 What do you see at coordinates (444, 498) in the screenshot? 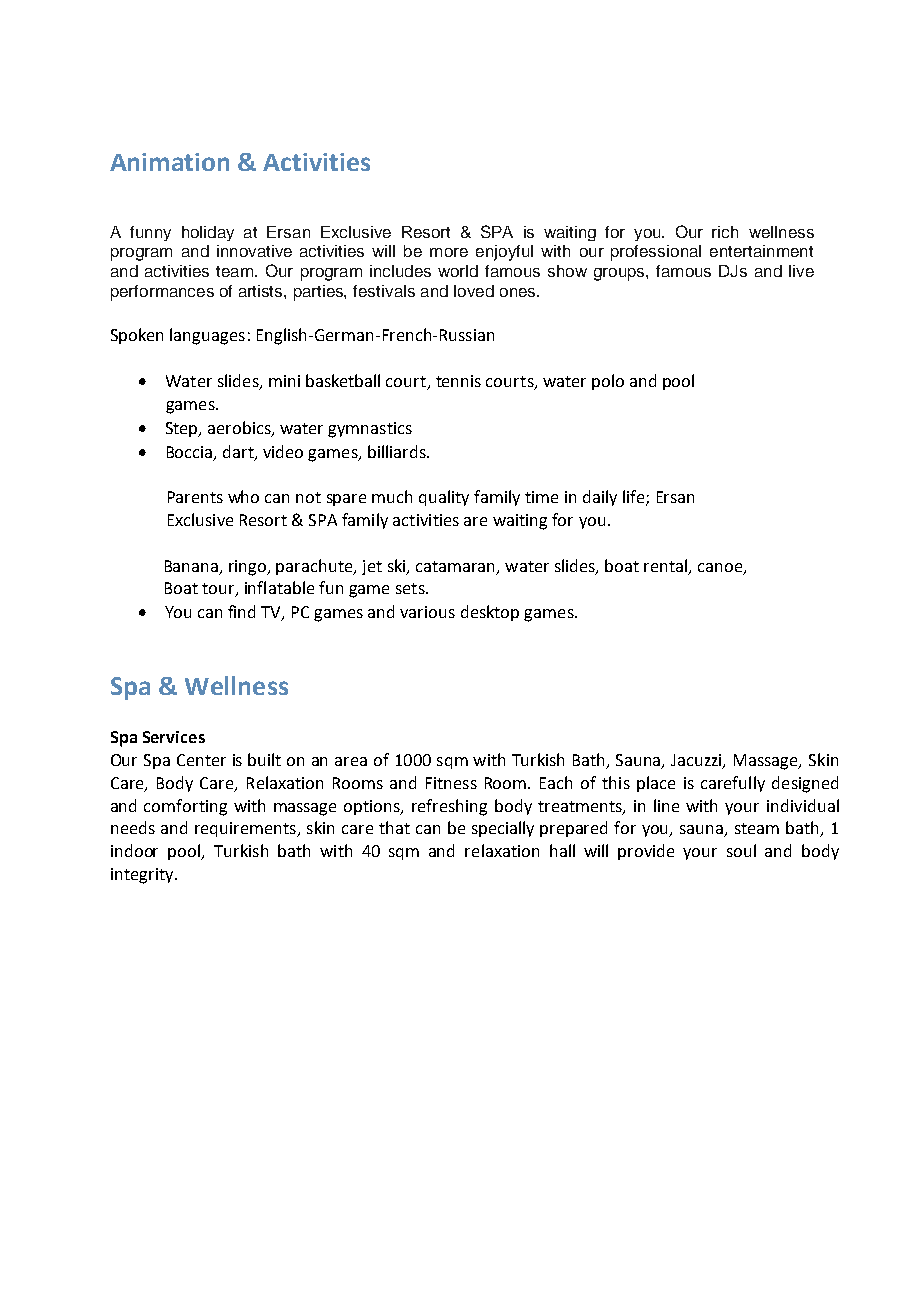
I see `quality` at bounding box center [444, 498].
